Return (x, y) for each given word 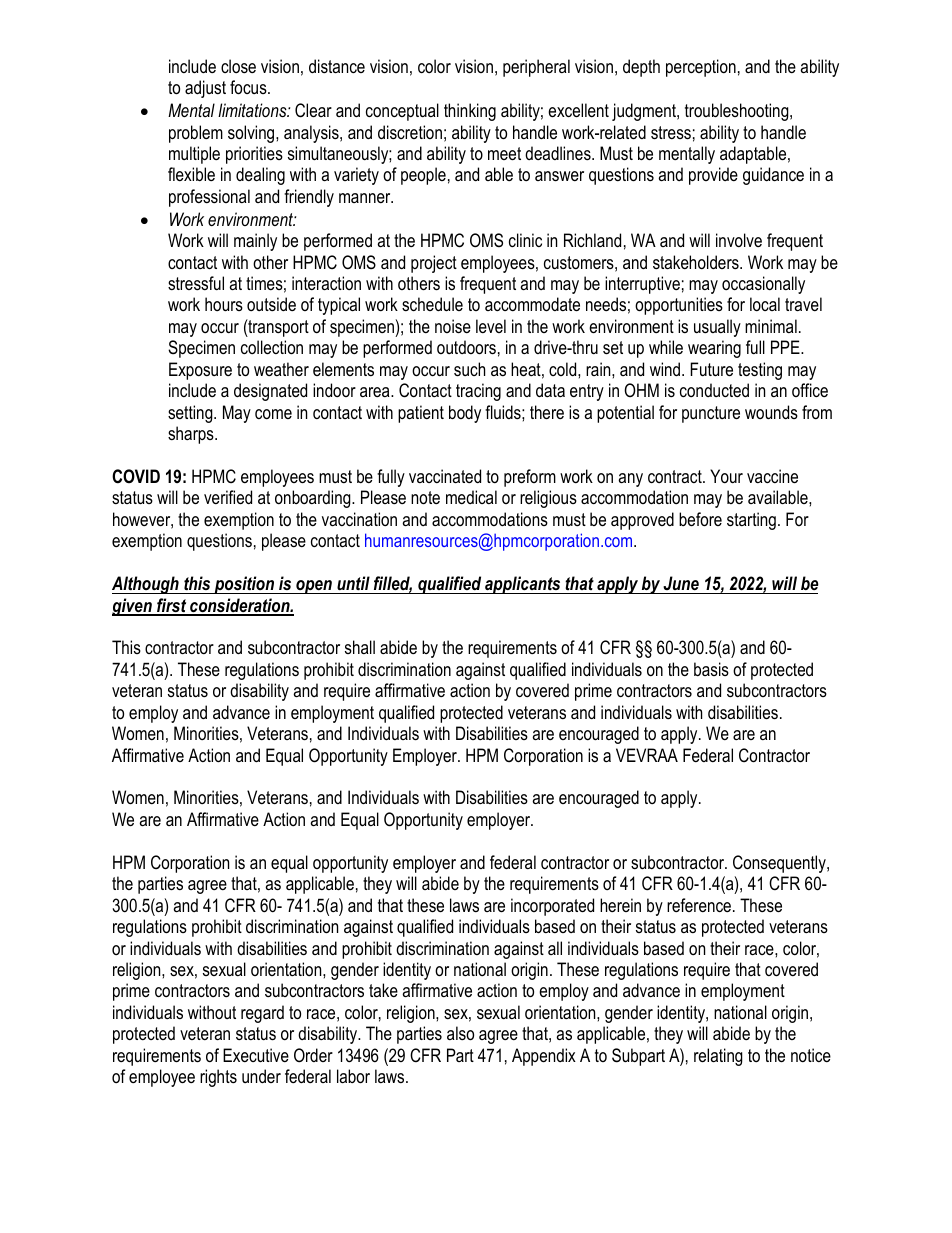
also (460, 1033)
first (172, 606)
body (465, 414)
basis (711, 669)
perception (701, 68)
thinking (470, 112)
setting (191, 414)
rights (218, 1078)
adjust (205, 89)
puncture (711, 414)
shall (360, 647)
